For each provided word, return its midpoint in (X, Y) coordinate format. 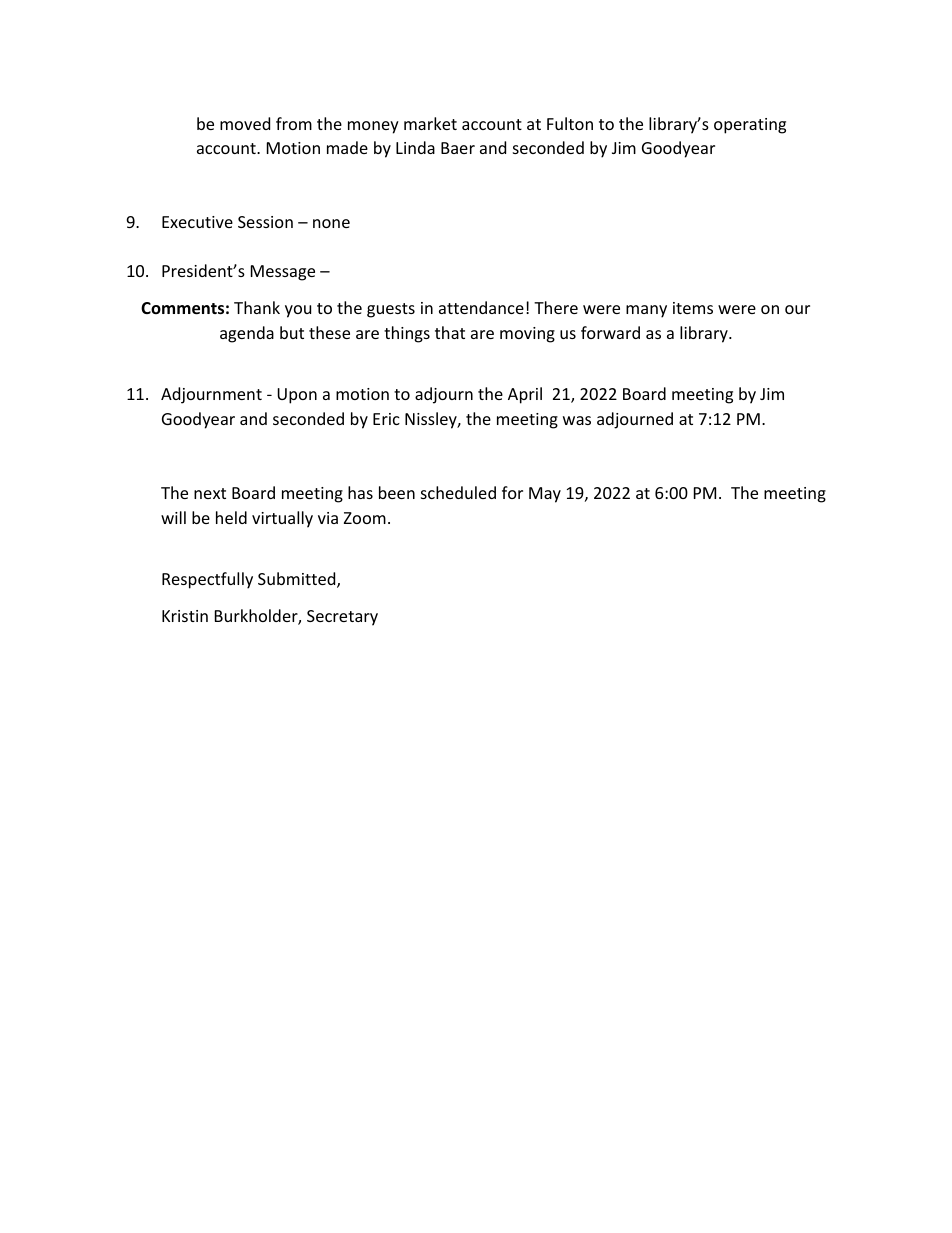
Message (283, 273)
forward (610, 332)
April (525, 395)
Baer (458, 148)
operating (750, 126)
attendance (481, 307)
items (693, 308)
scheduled (458, 492)
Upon (297, 396)
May (545, 495)
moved (245, 123)
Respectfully (207, 580)
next (210, 493)
